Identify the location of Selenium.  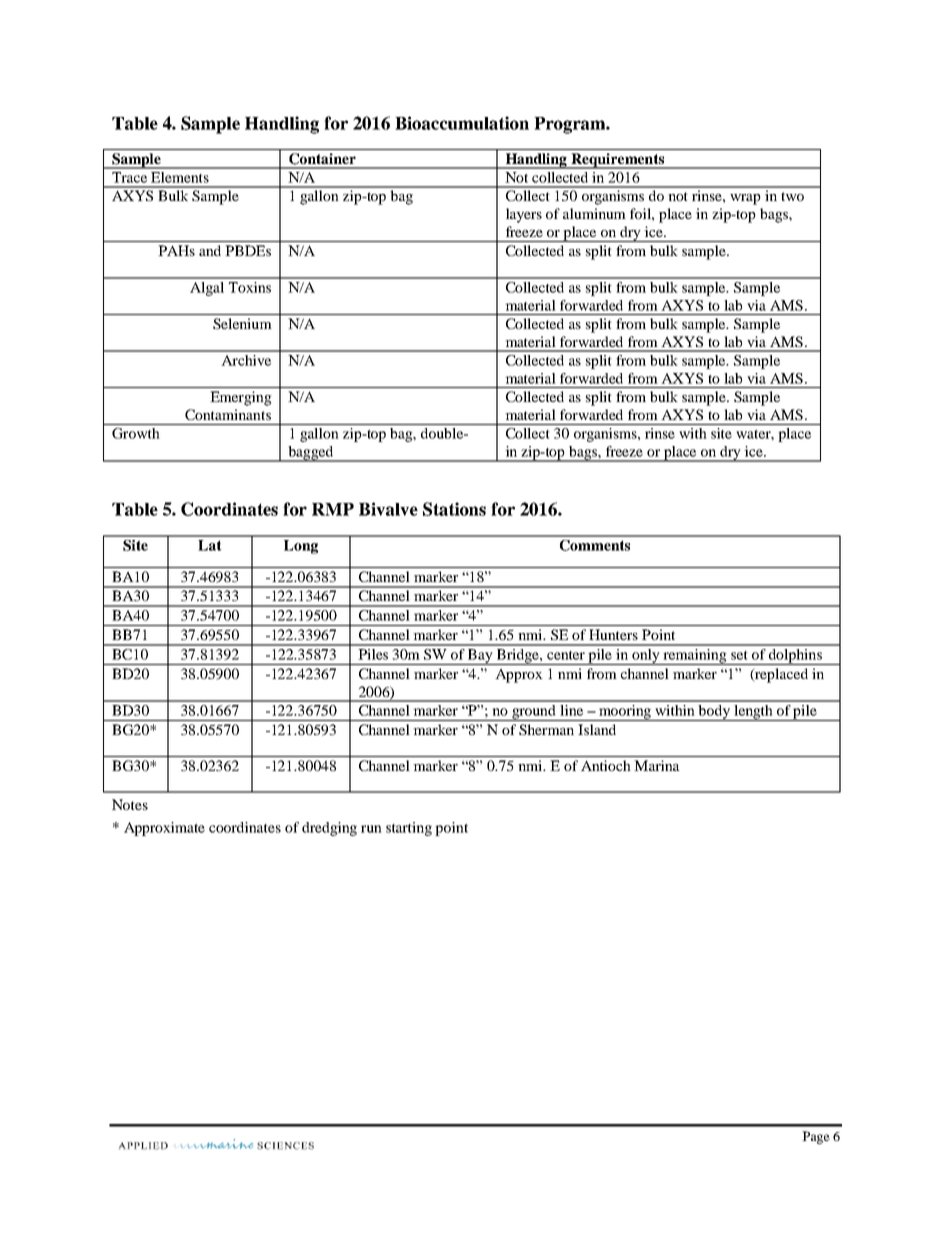
(242, 323).
